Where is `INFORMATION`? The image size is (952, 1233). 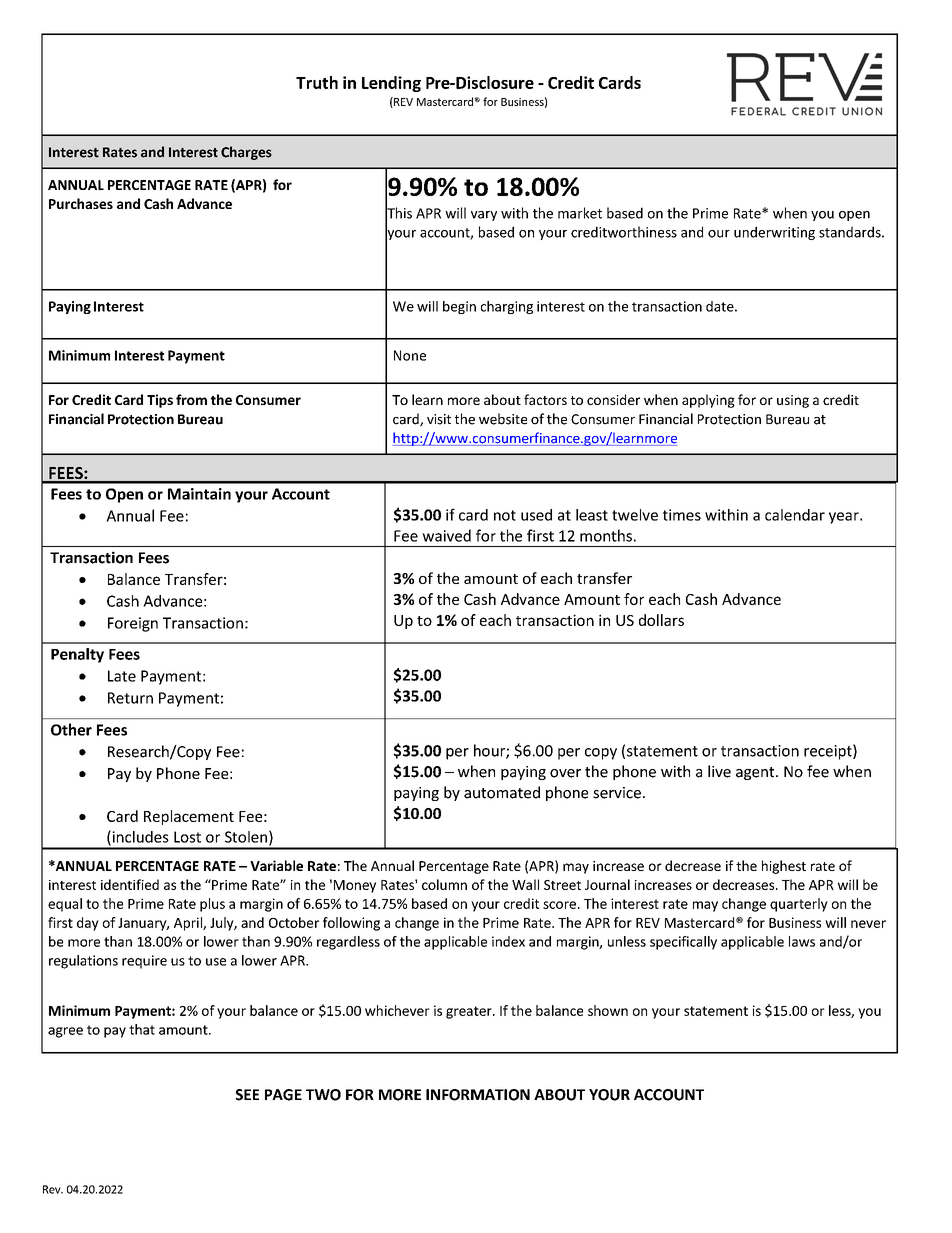 INFORMATION is located at coordinates (478, 1095).
